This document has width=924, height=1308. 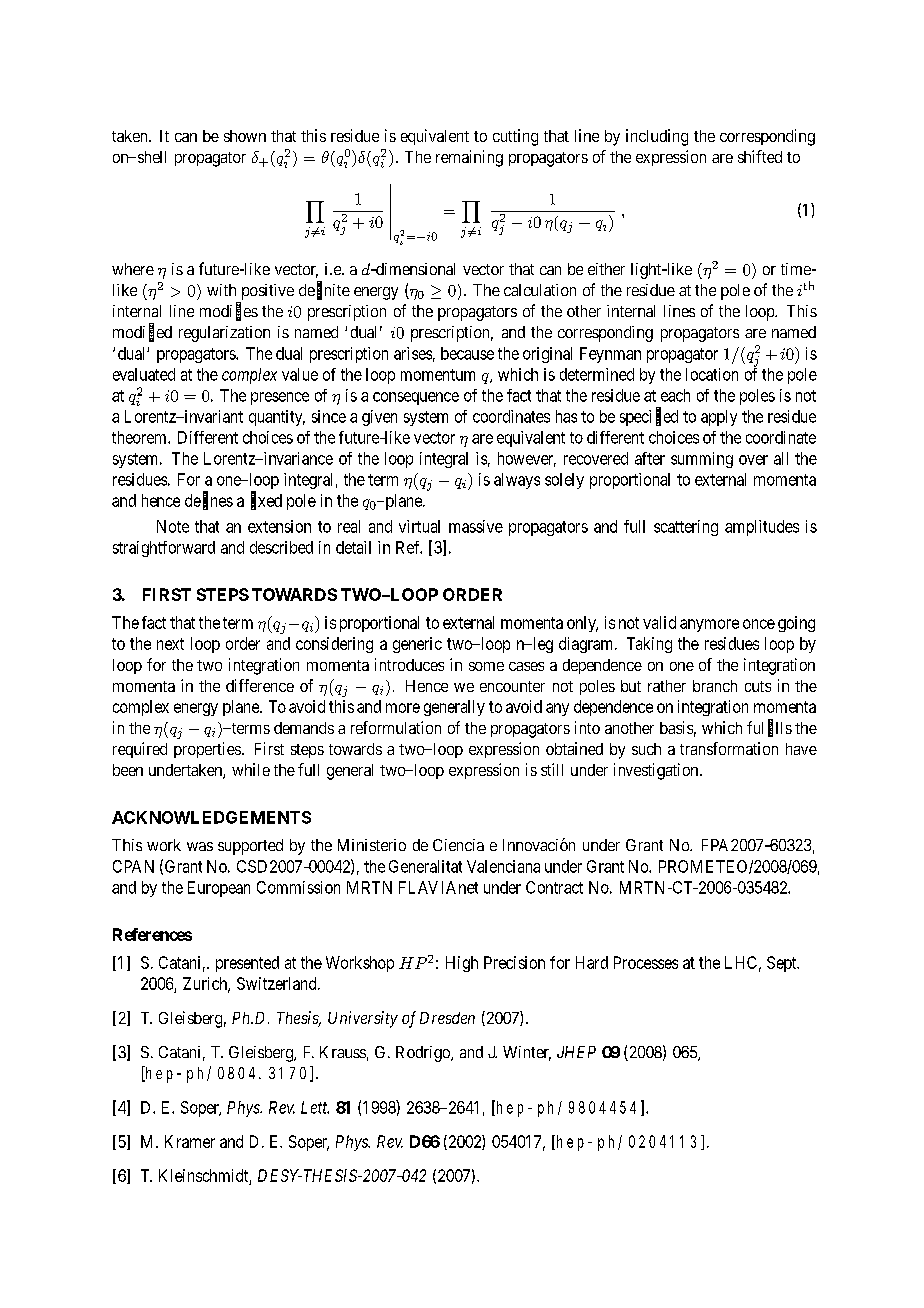 What do you see at coordinates (190, 1141) in the document?
I see `Kramer` at bounding box center [190, 1141].
